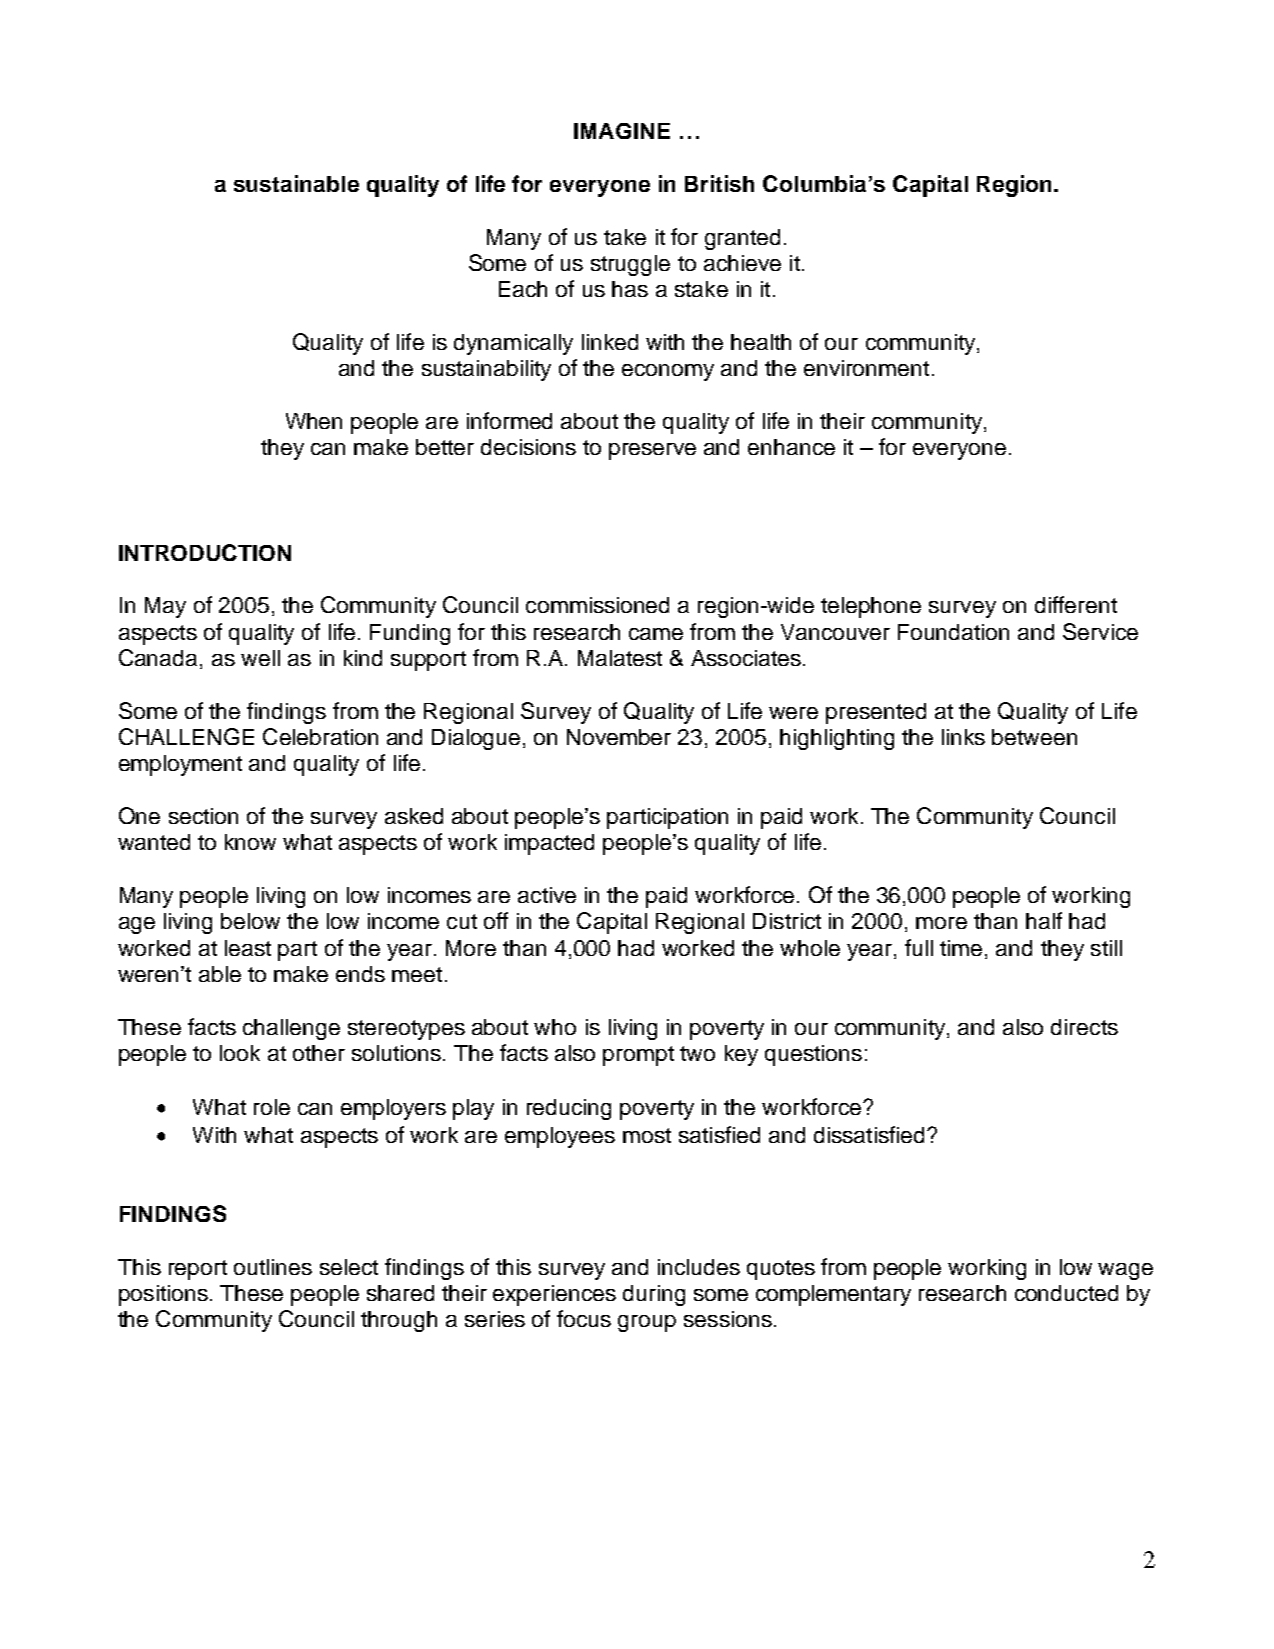  What do you see at coordinates (1084, 1027) in the image?
I see `directs` at bounding box center [1084, 1027].
